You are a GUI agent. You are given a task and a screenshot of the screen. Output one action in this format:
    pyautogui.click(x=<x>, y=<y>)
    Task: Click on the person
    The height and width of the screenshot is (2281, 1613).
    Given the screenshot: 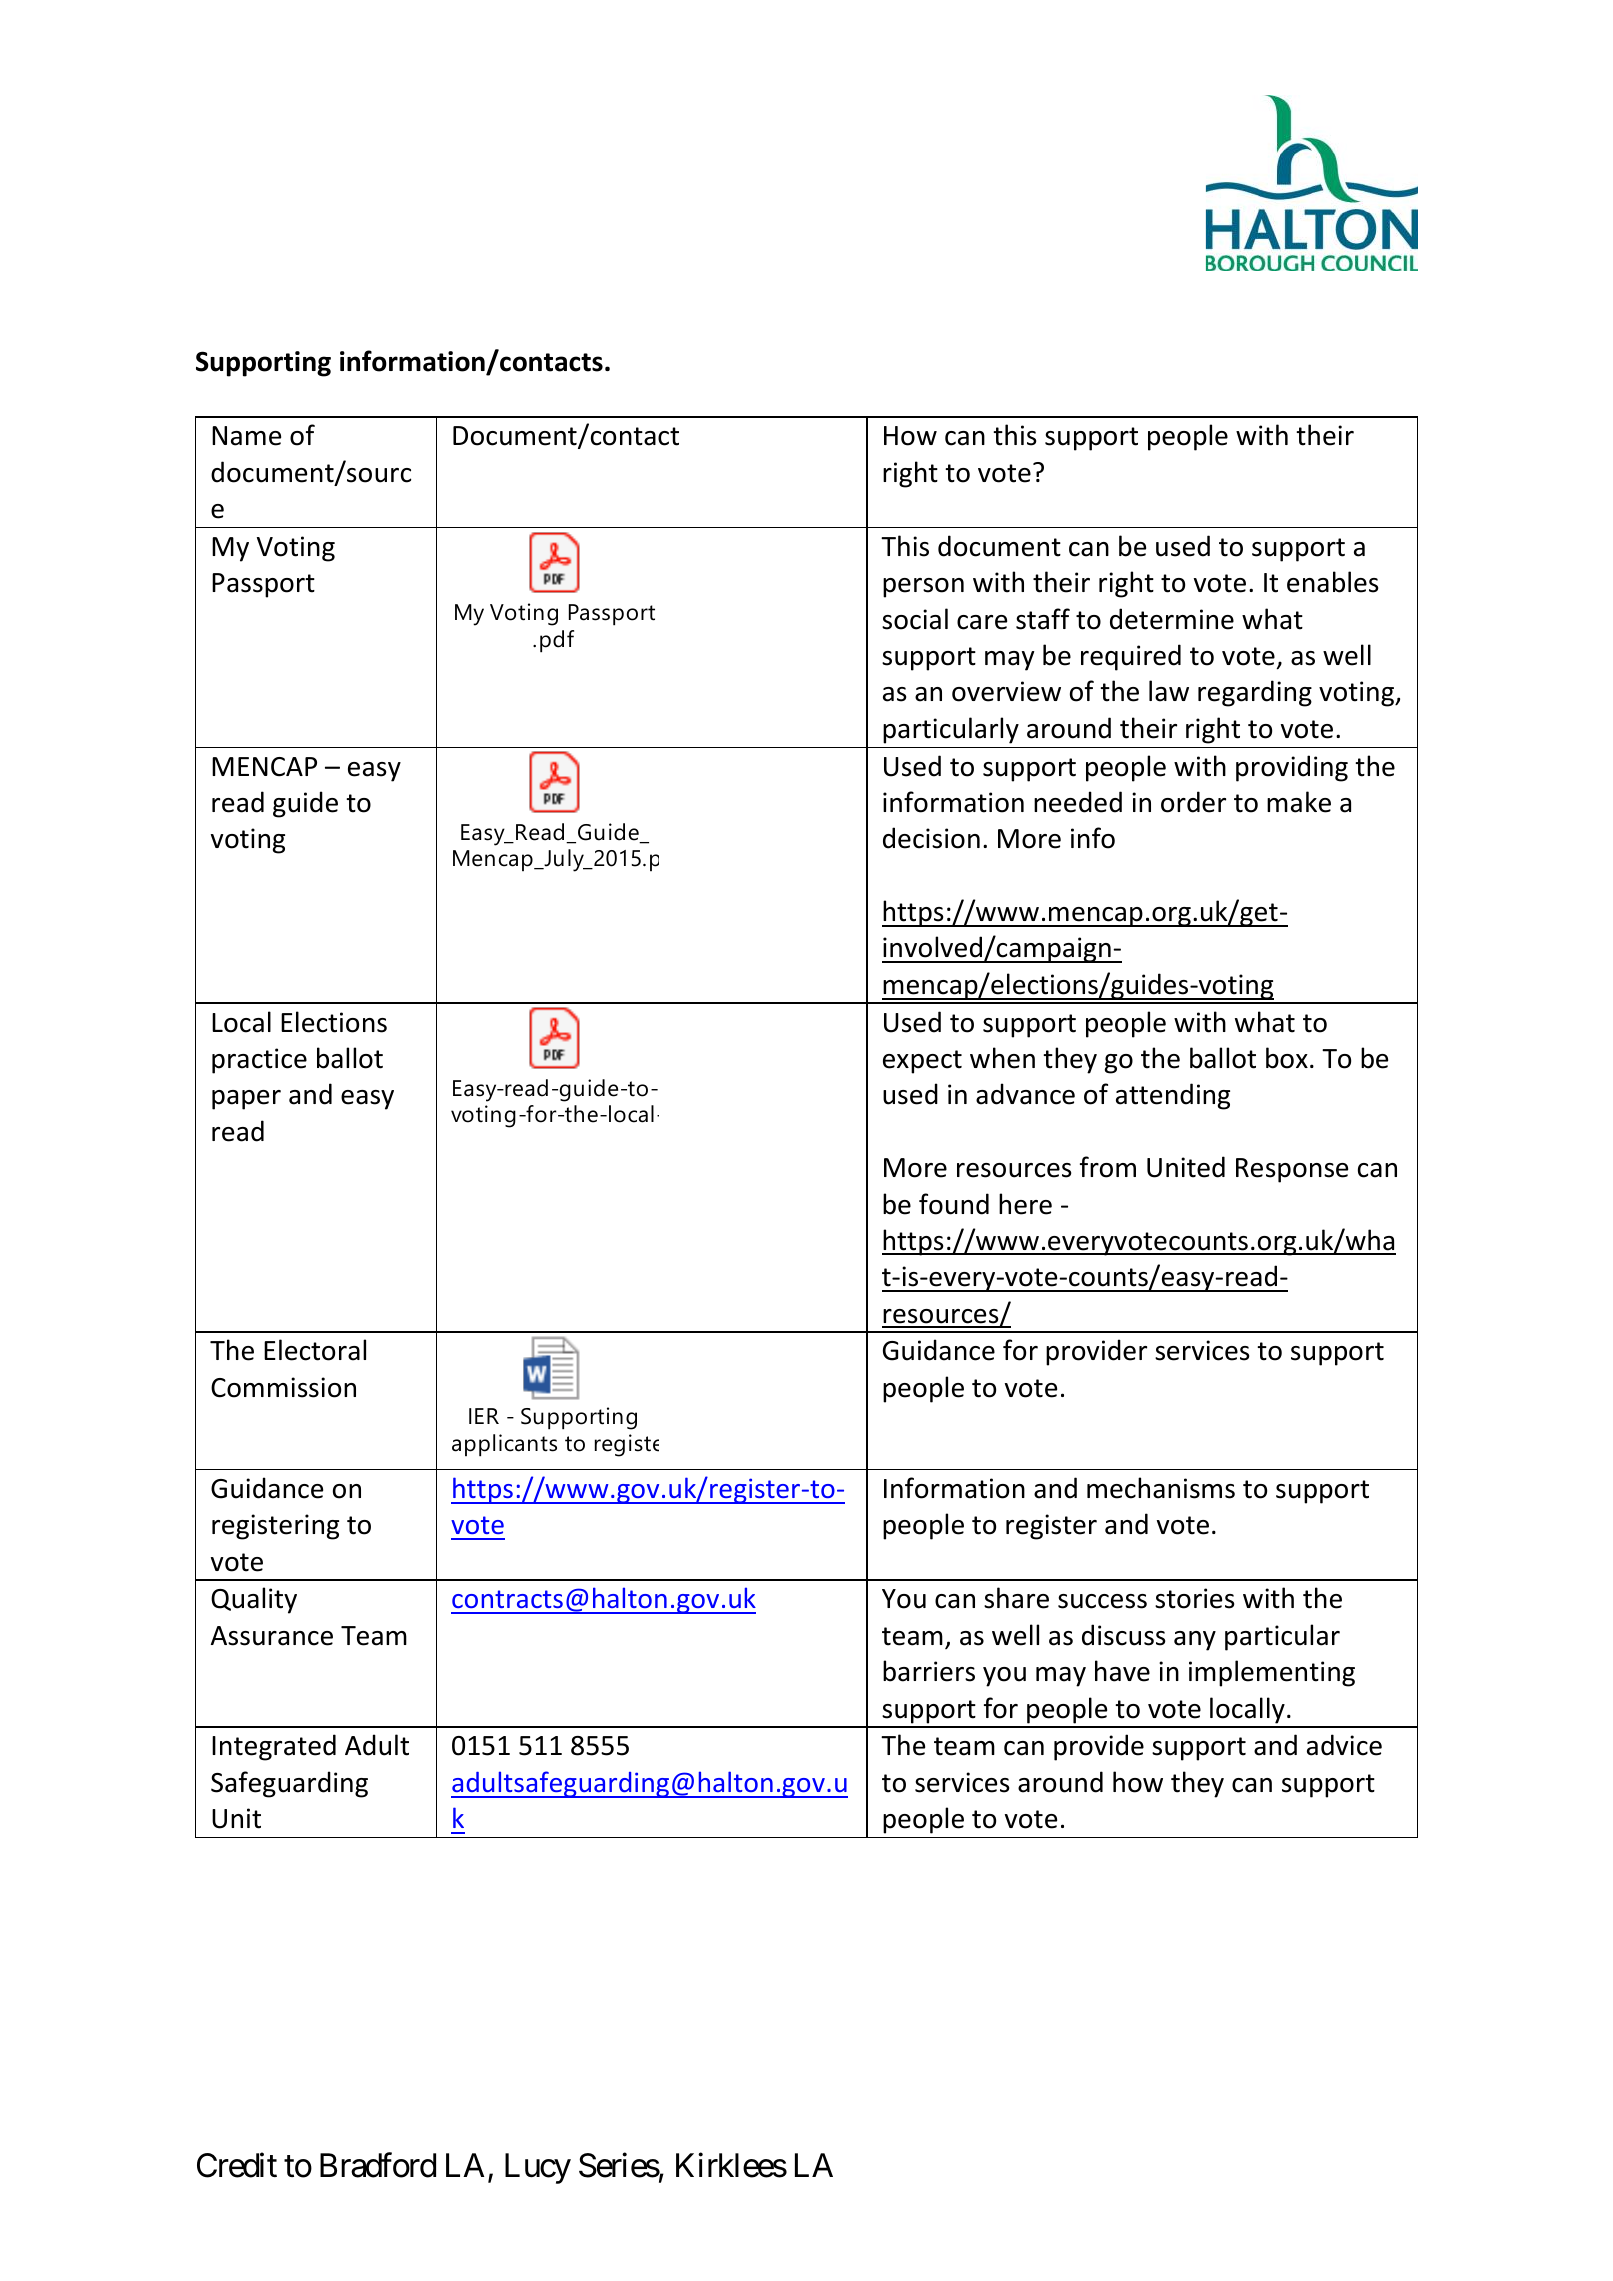 What is the action you would take?
    pyautogui.click(x=923, y=588)
